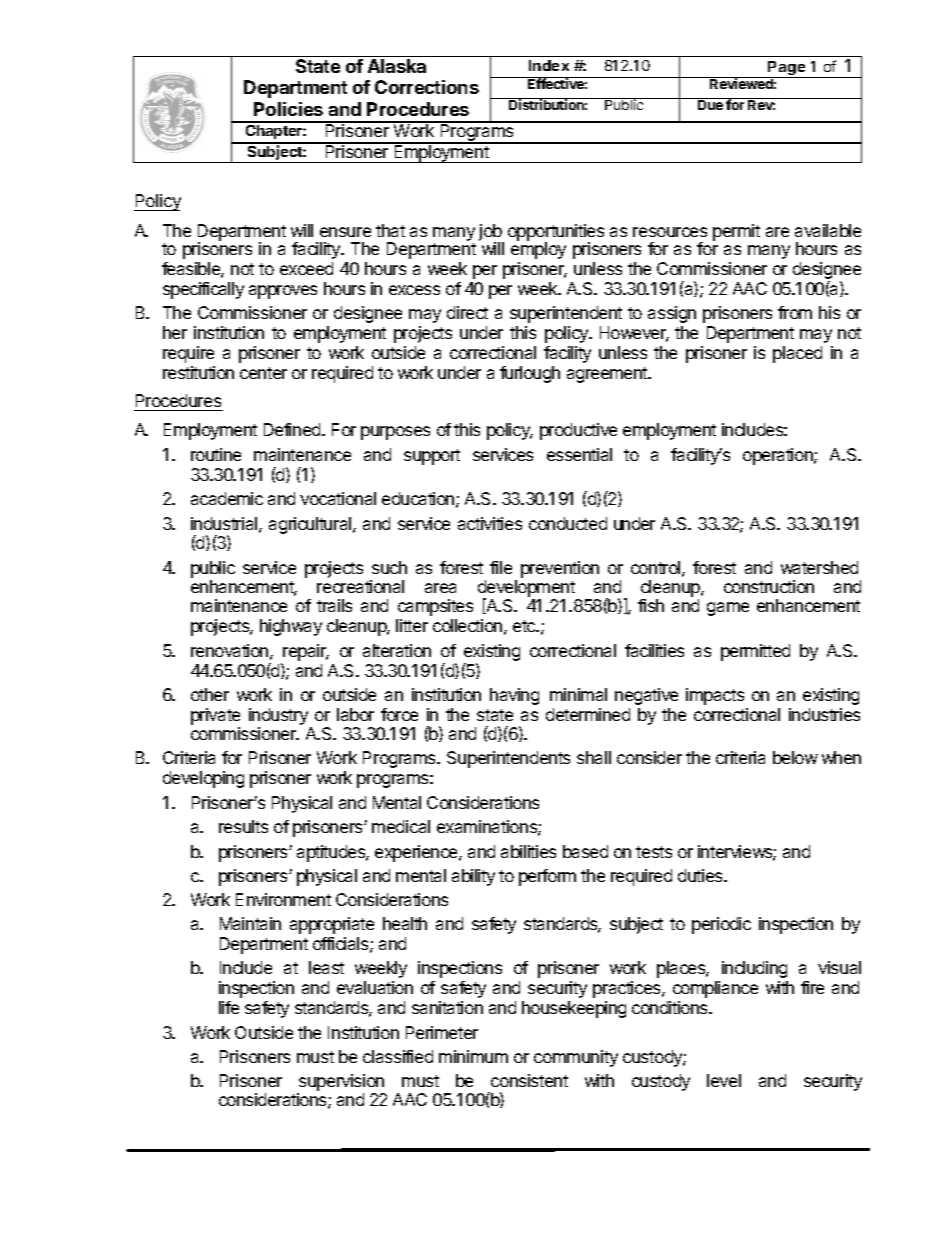  I want to click on Policies, so click(288, 109).
